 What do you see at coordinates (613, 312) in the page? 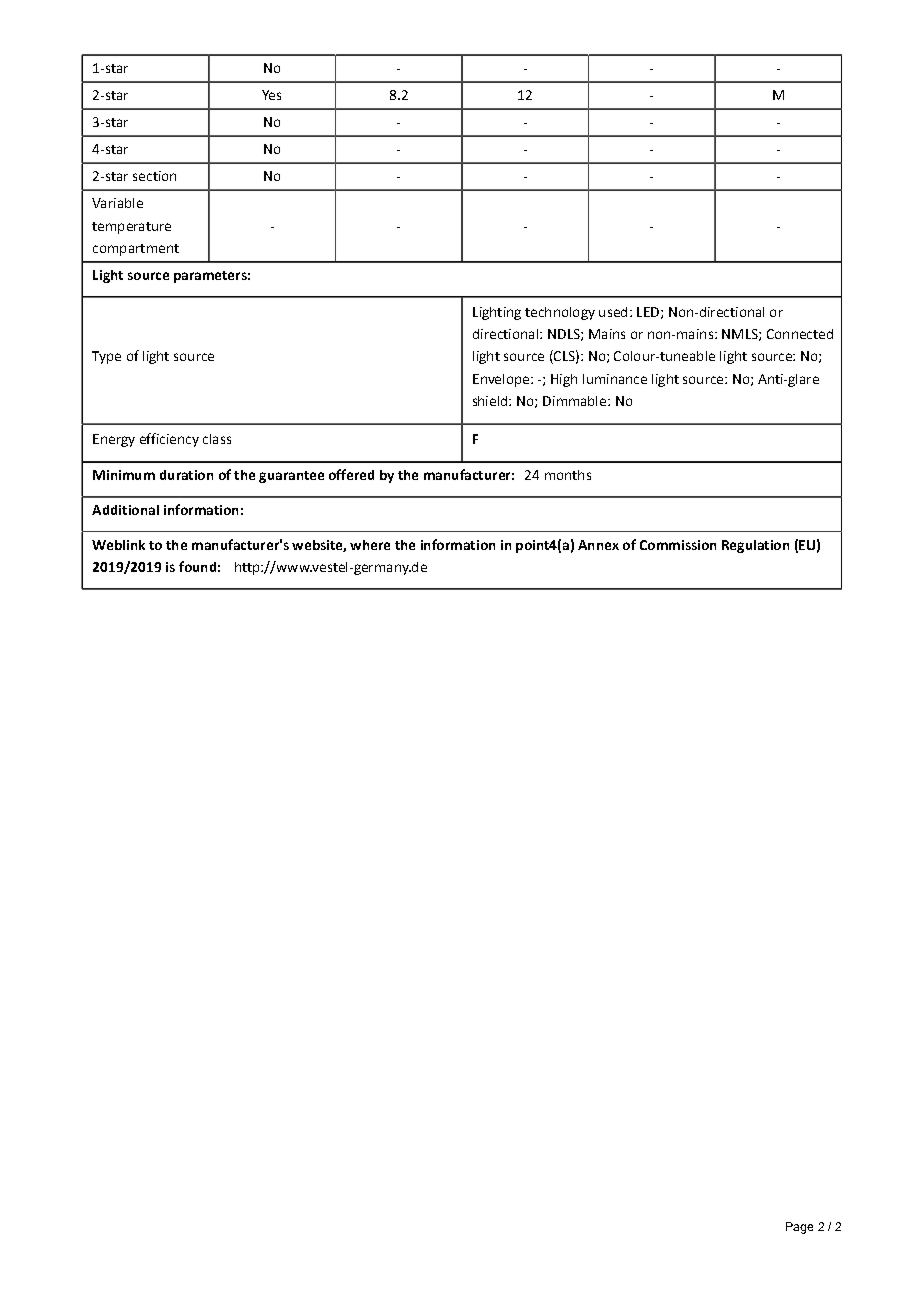
I see `used` at bounding box center [613, 312].
